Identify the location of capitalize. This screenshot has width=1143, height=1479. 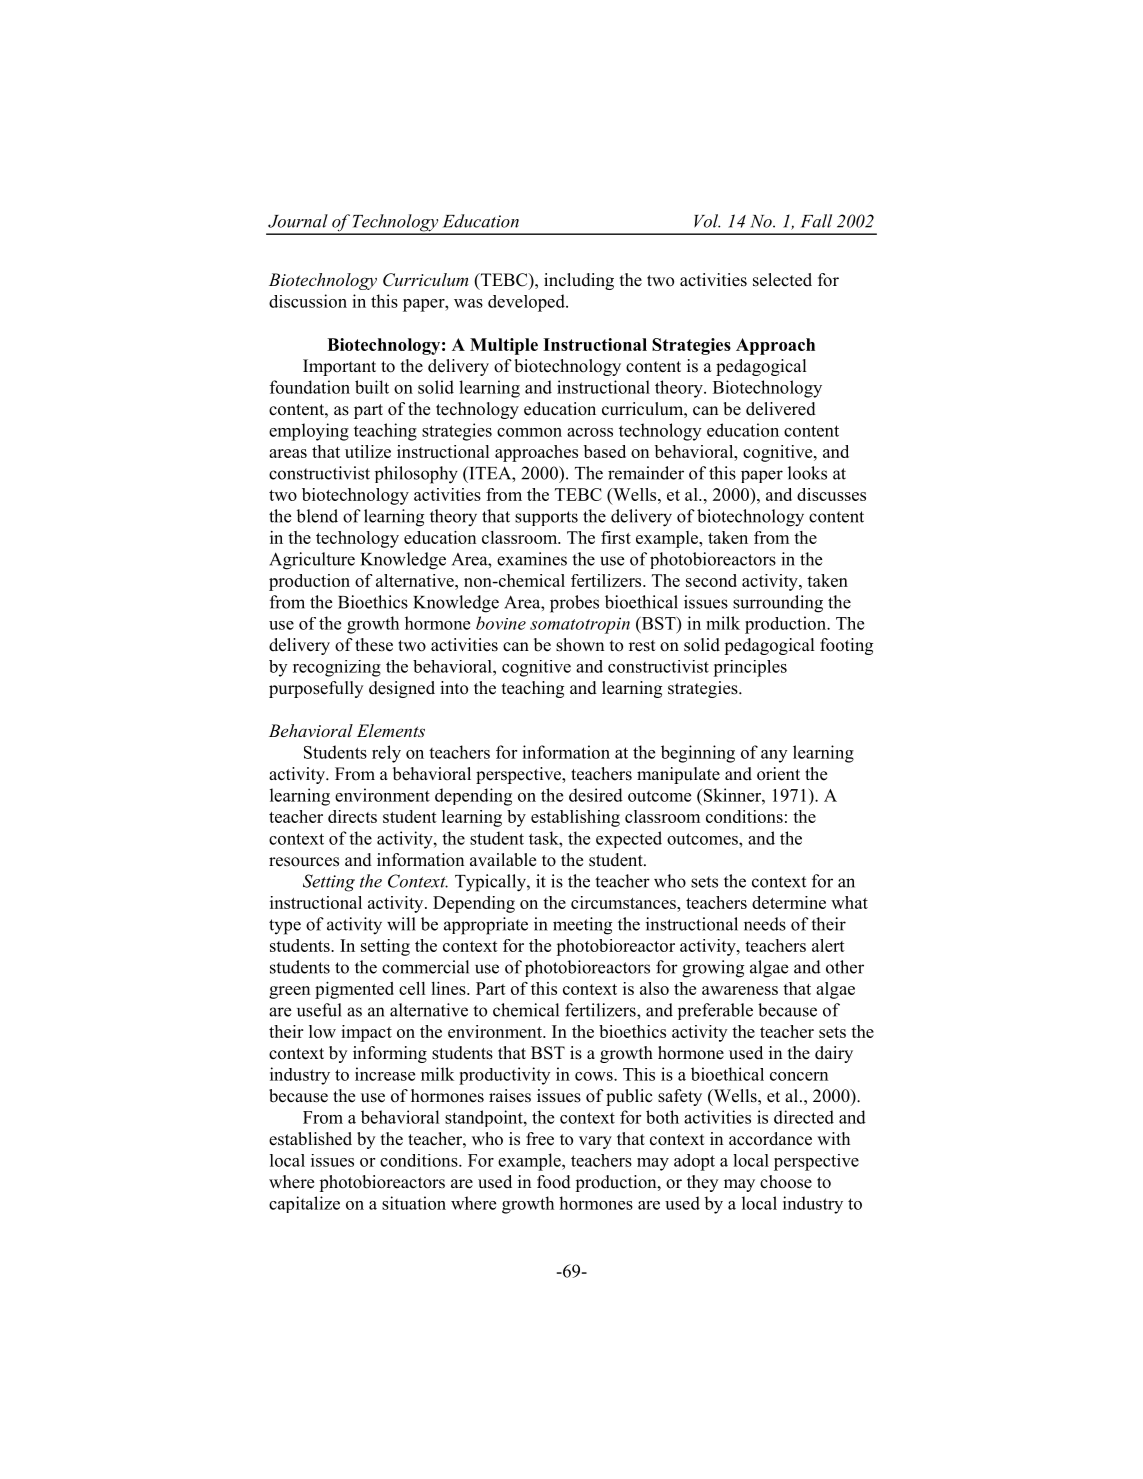
(304, 1204).
